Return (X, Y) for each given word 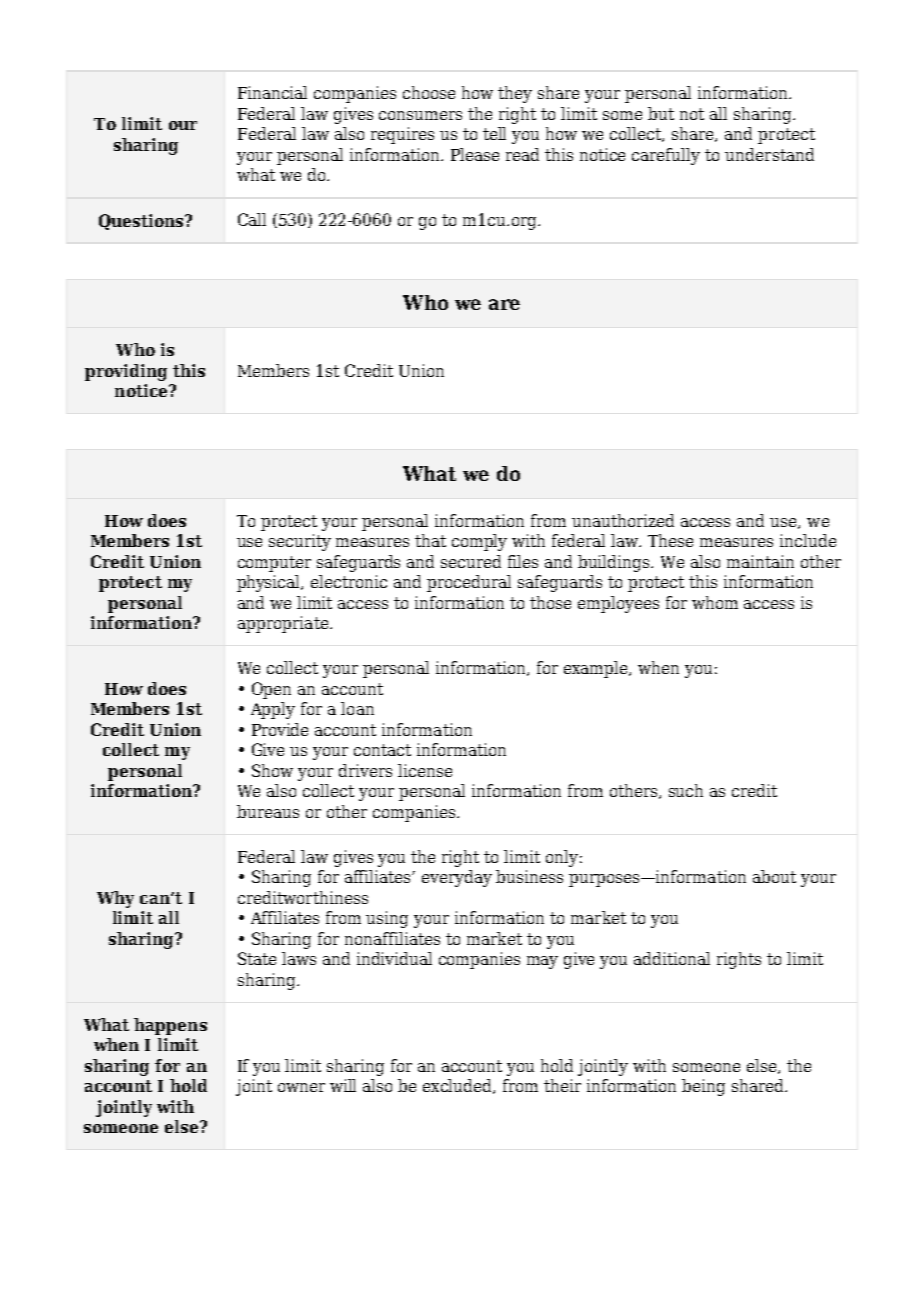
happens (170, 1026)
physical (270, 583)
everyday (457, 878)
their (562, 1085)
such (686, 790)
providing (126, 372)
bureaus (268, 811)
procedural (469, 583)
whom (715, 602)
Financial (272, 92)
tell (494, 133)
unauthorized (623, 520)
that (430, 540)
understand (769, 154)
